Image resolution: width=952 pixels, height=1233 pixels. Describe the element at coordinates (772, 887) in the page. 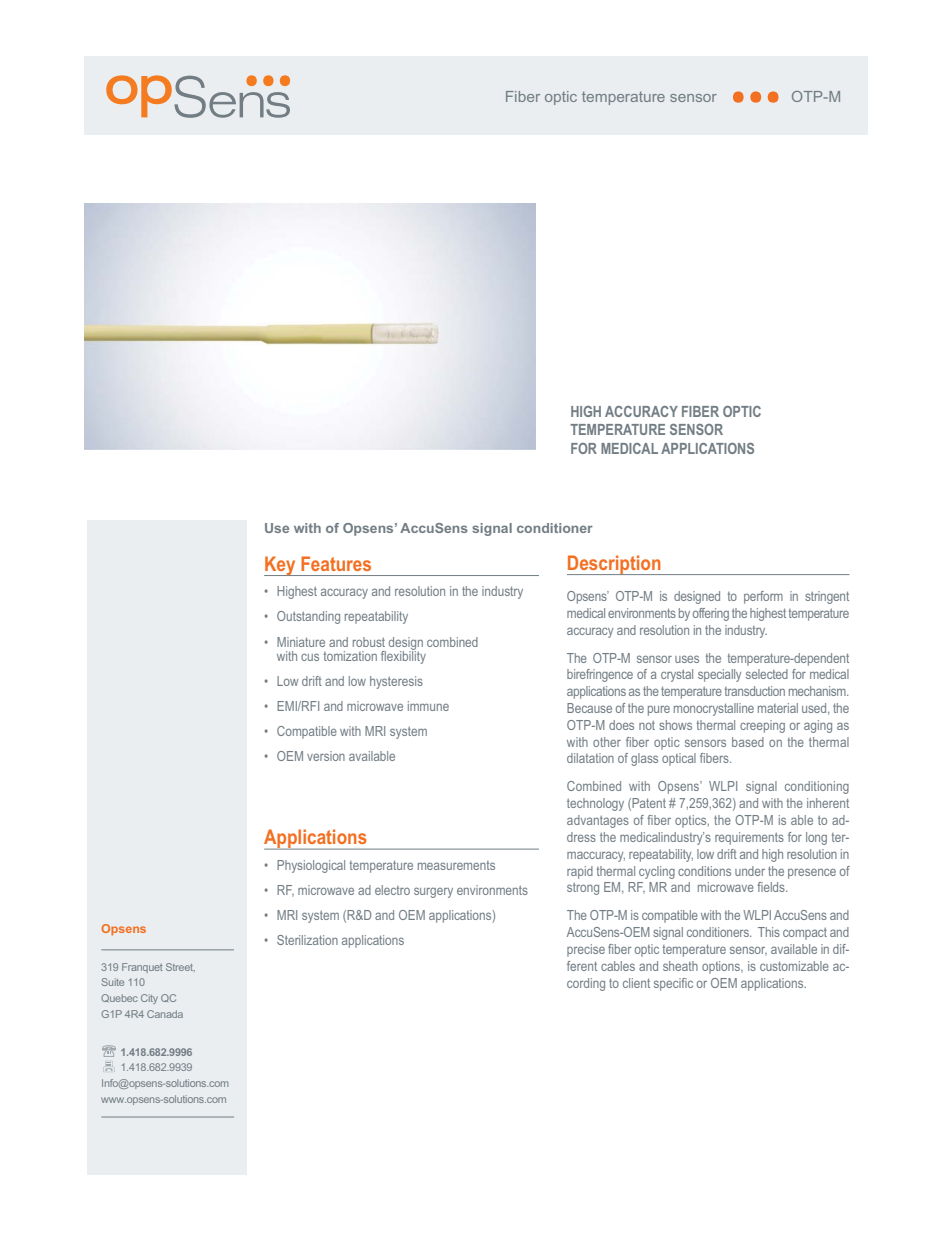

I see `fields` at that location.
